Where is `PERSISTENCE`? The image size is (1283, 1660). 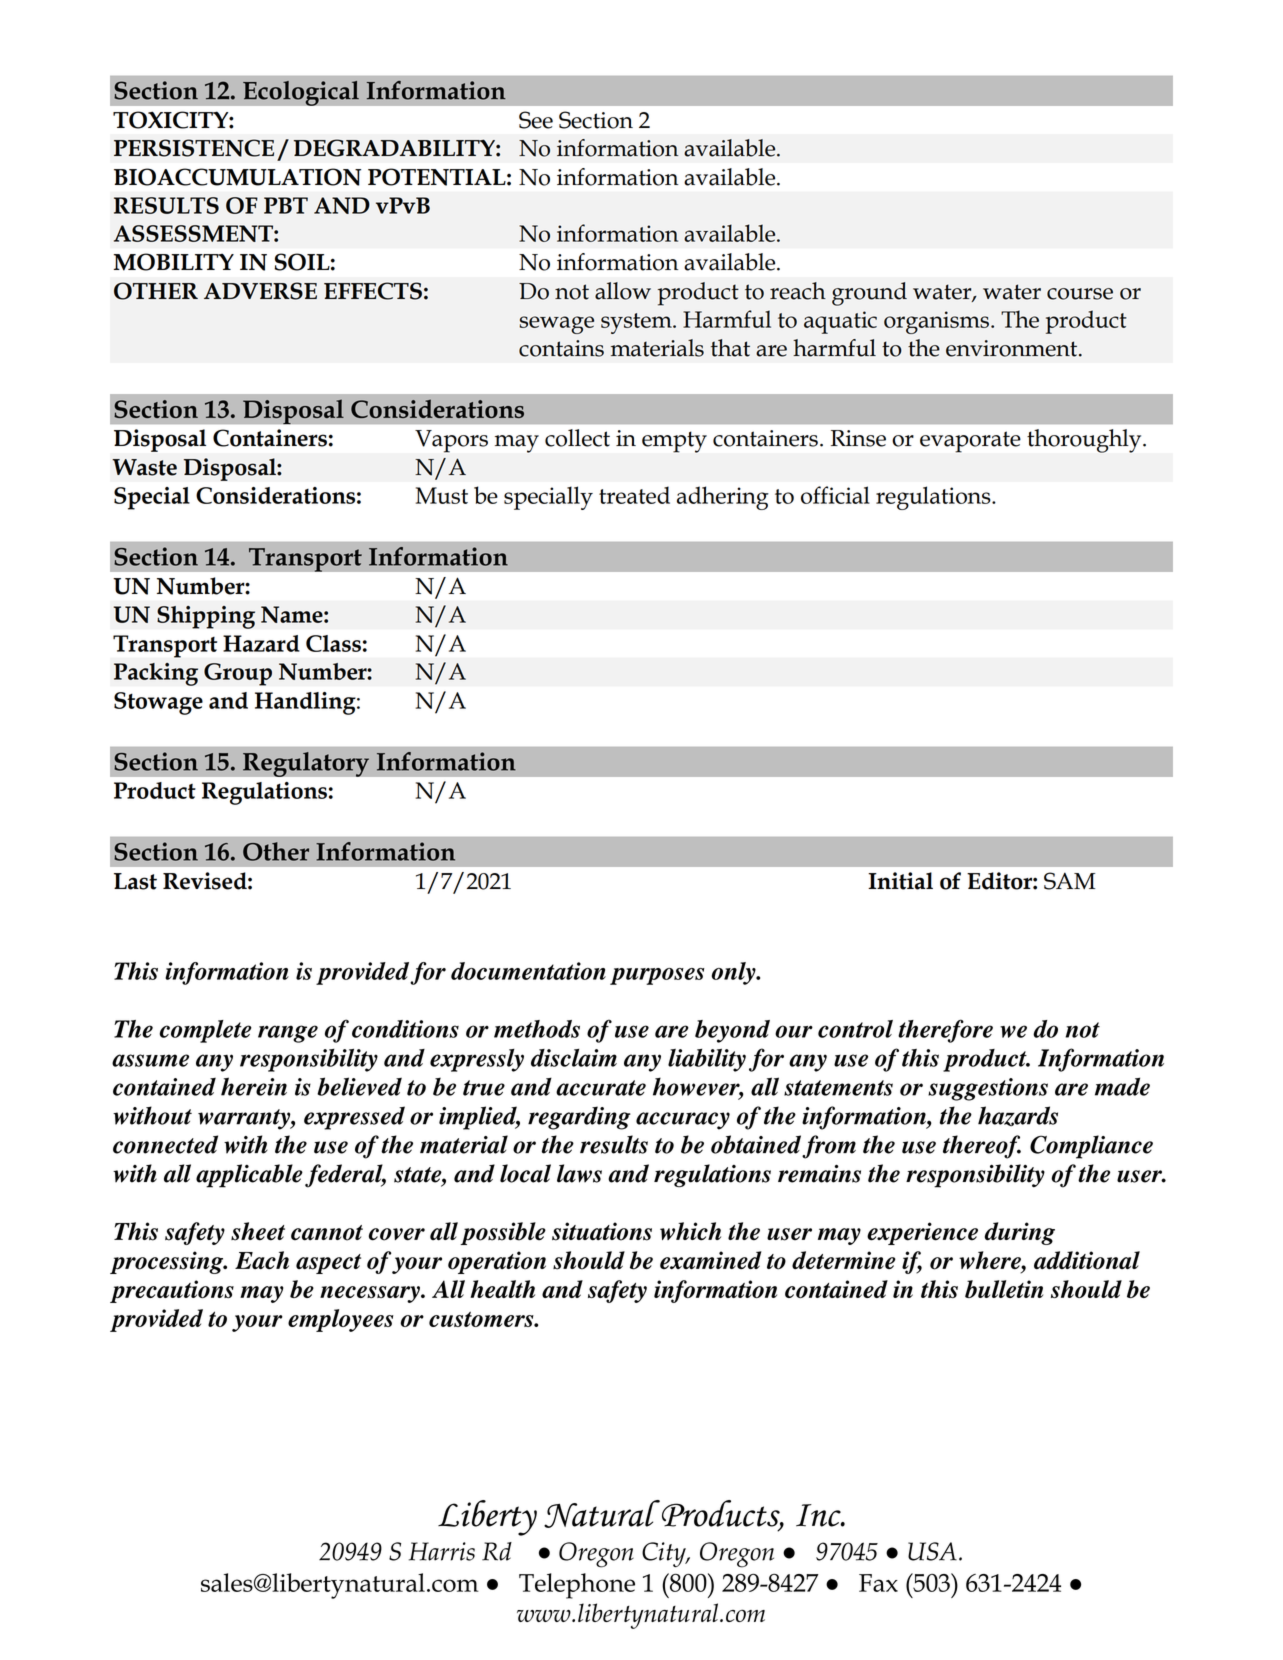 PERSISTENCE is located at coordinates (194, 148).
